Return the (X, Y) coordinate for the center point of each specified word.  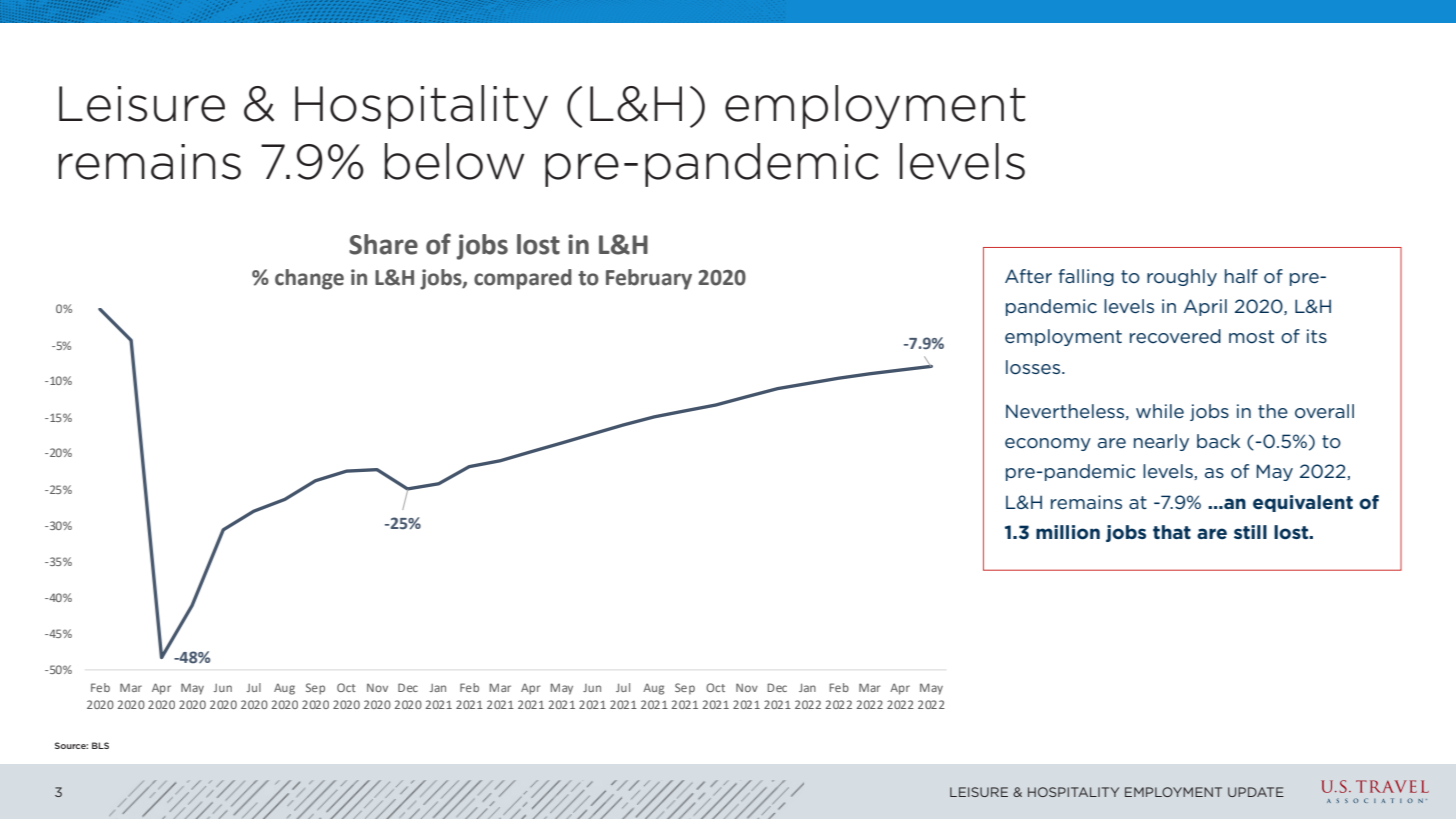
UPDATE (1256, 792)
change (309, 279)
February (649, 279)
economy (1048, 444)
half (1241, 276)
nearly (1161, 442)
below (455, 161)
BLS (100, 745)
